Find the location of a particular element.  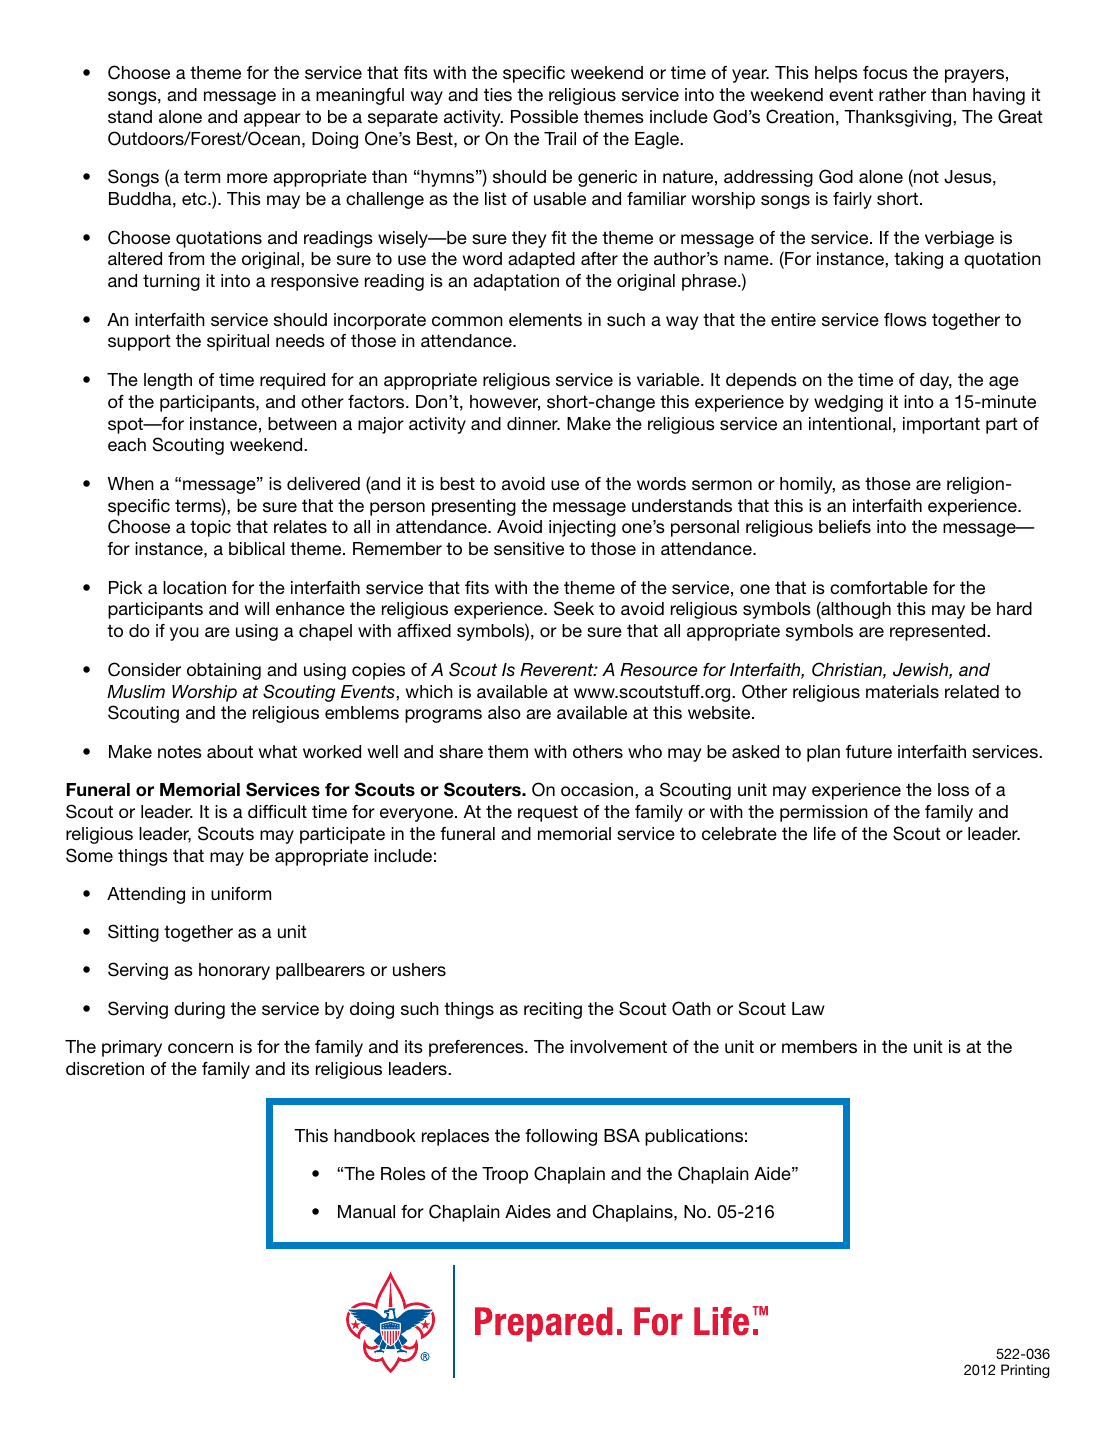

also is located at coordinates (504, 712).
